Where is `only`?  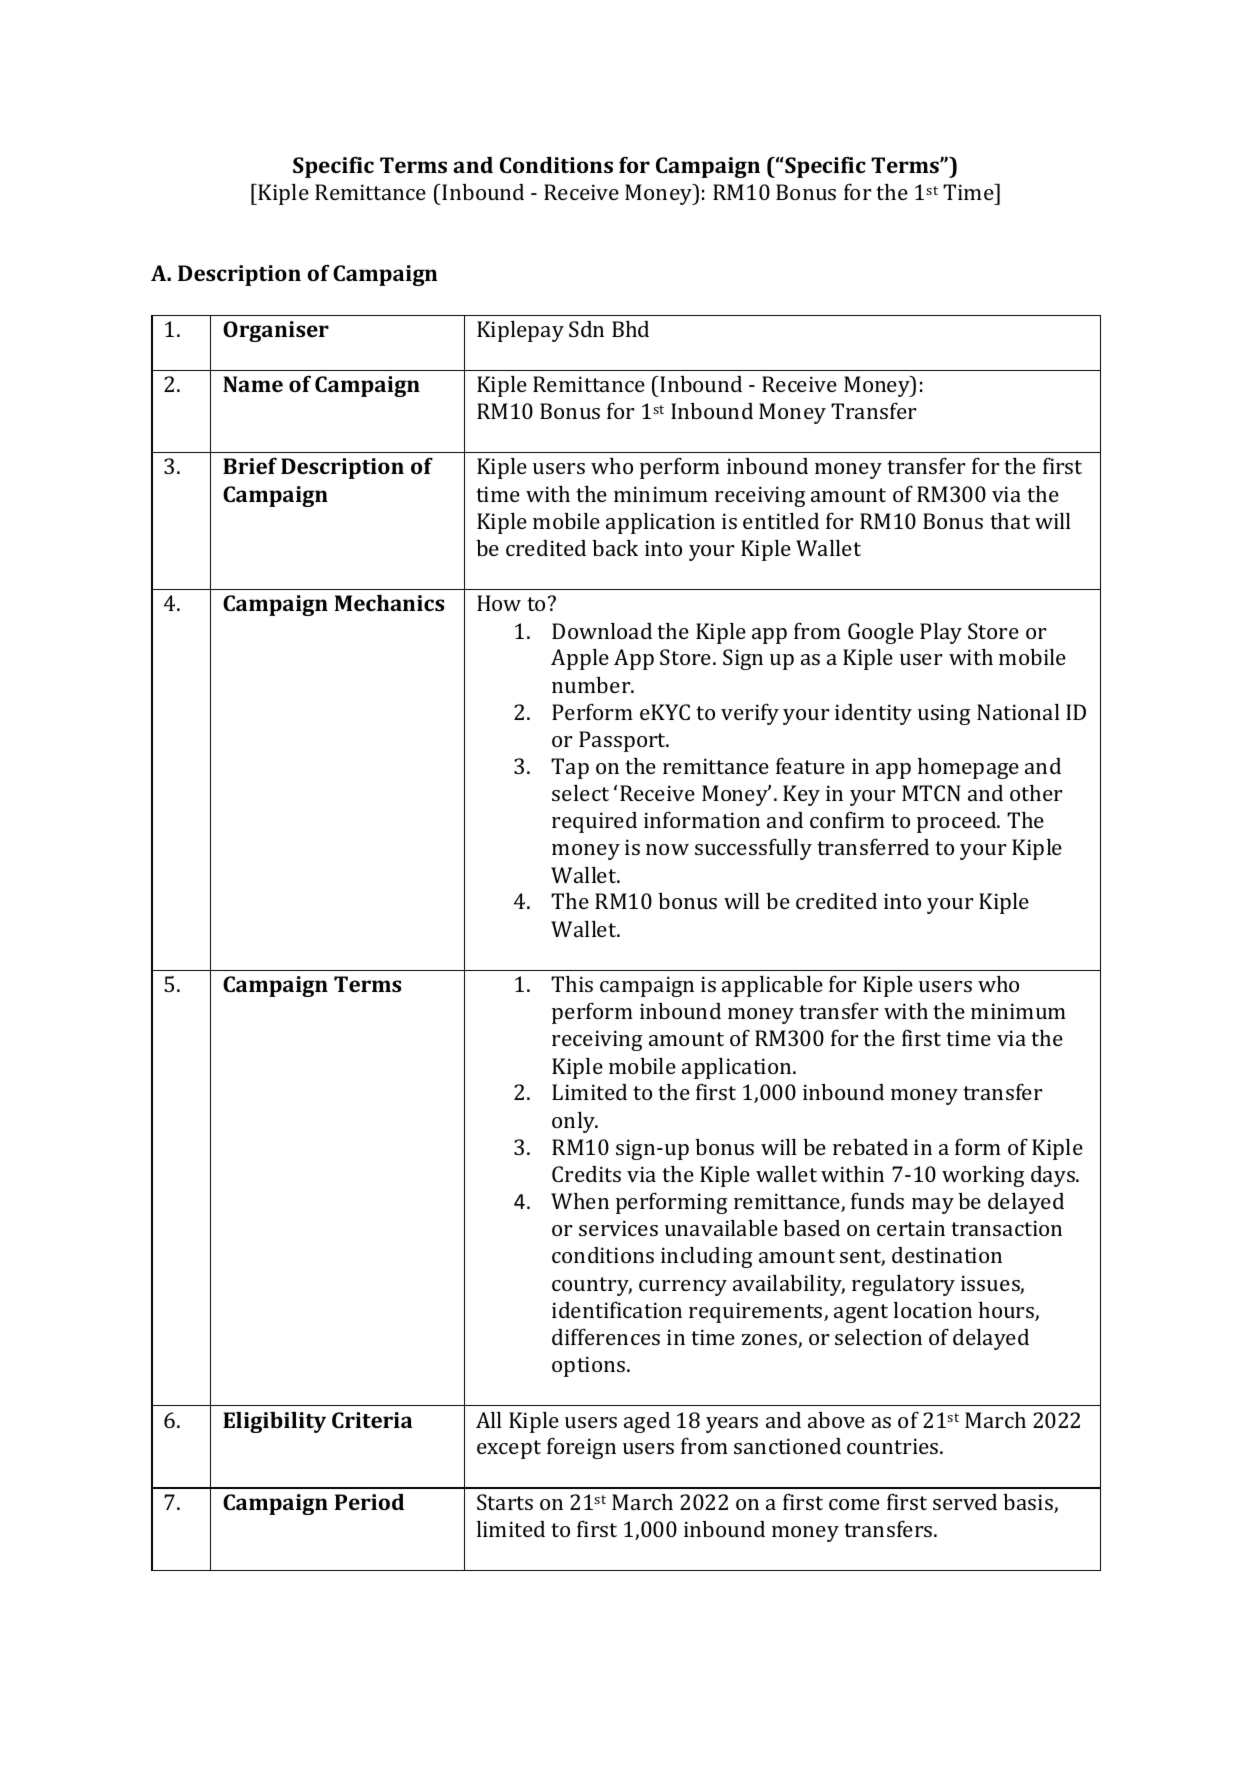 only is located at coordinates (574, 1122).
